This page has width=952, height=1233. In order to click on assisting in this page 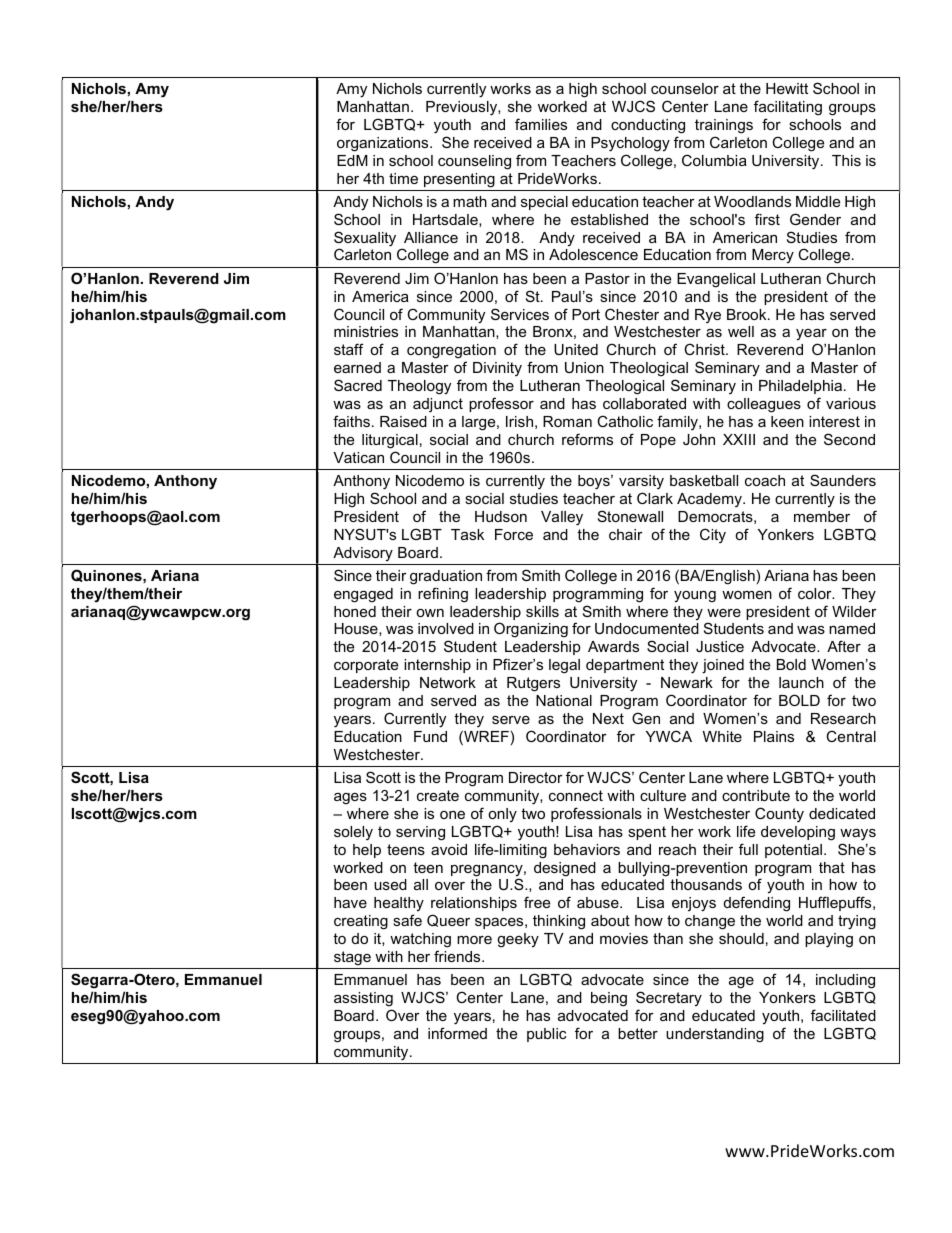, I will do `click(363, 999)`.
